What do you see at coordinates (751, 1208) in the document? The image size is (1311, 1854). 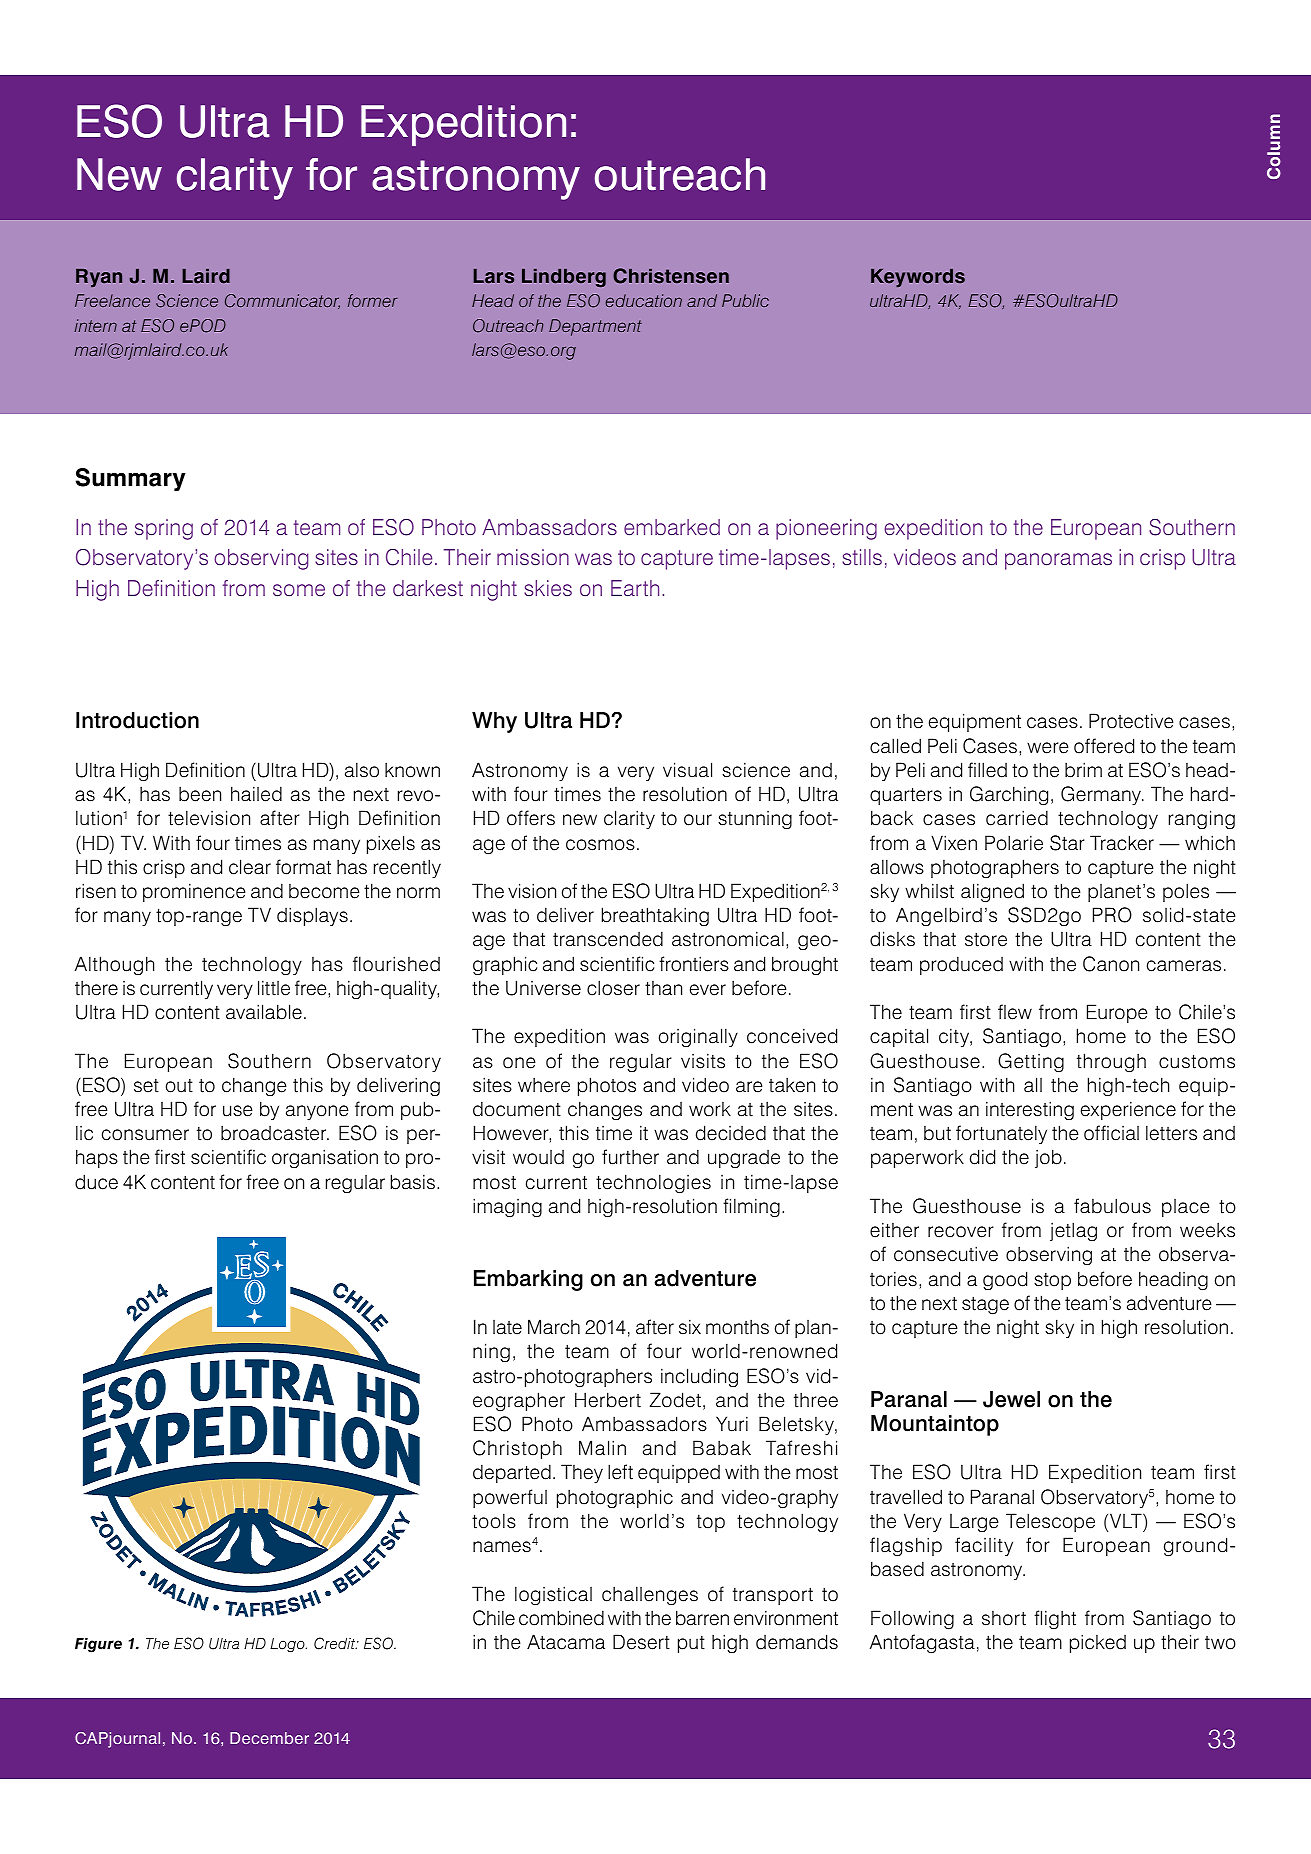 I see `filming` at bounding box center [751, 1208].
